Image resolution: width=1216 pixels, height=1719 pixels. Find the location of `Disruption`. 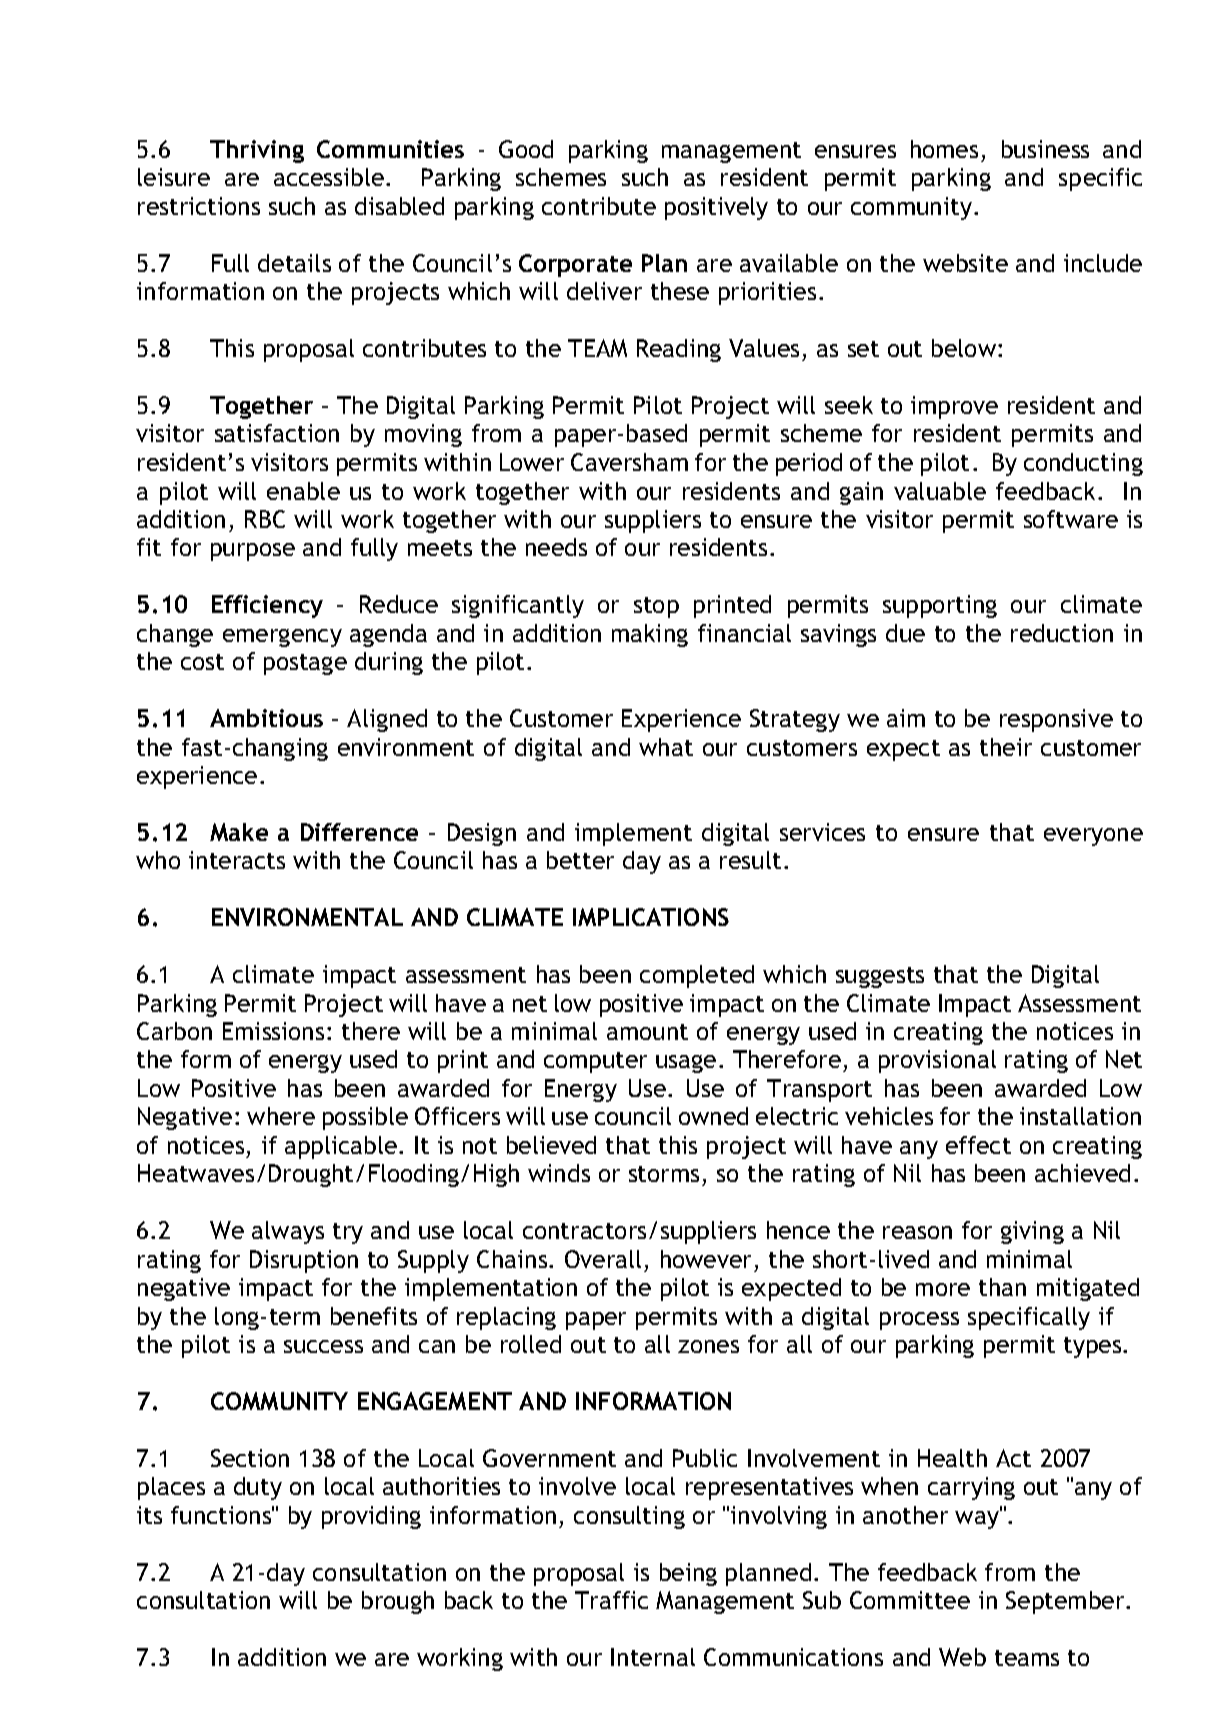

Disruption is located at coordinates (304, 1261).
